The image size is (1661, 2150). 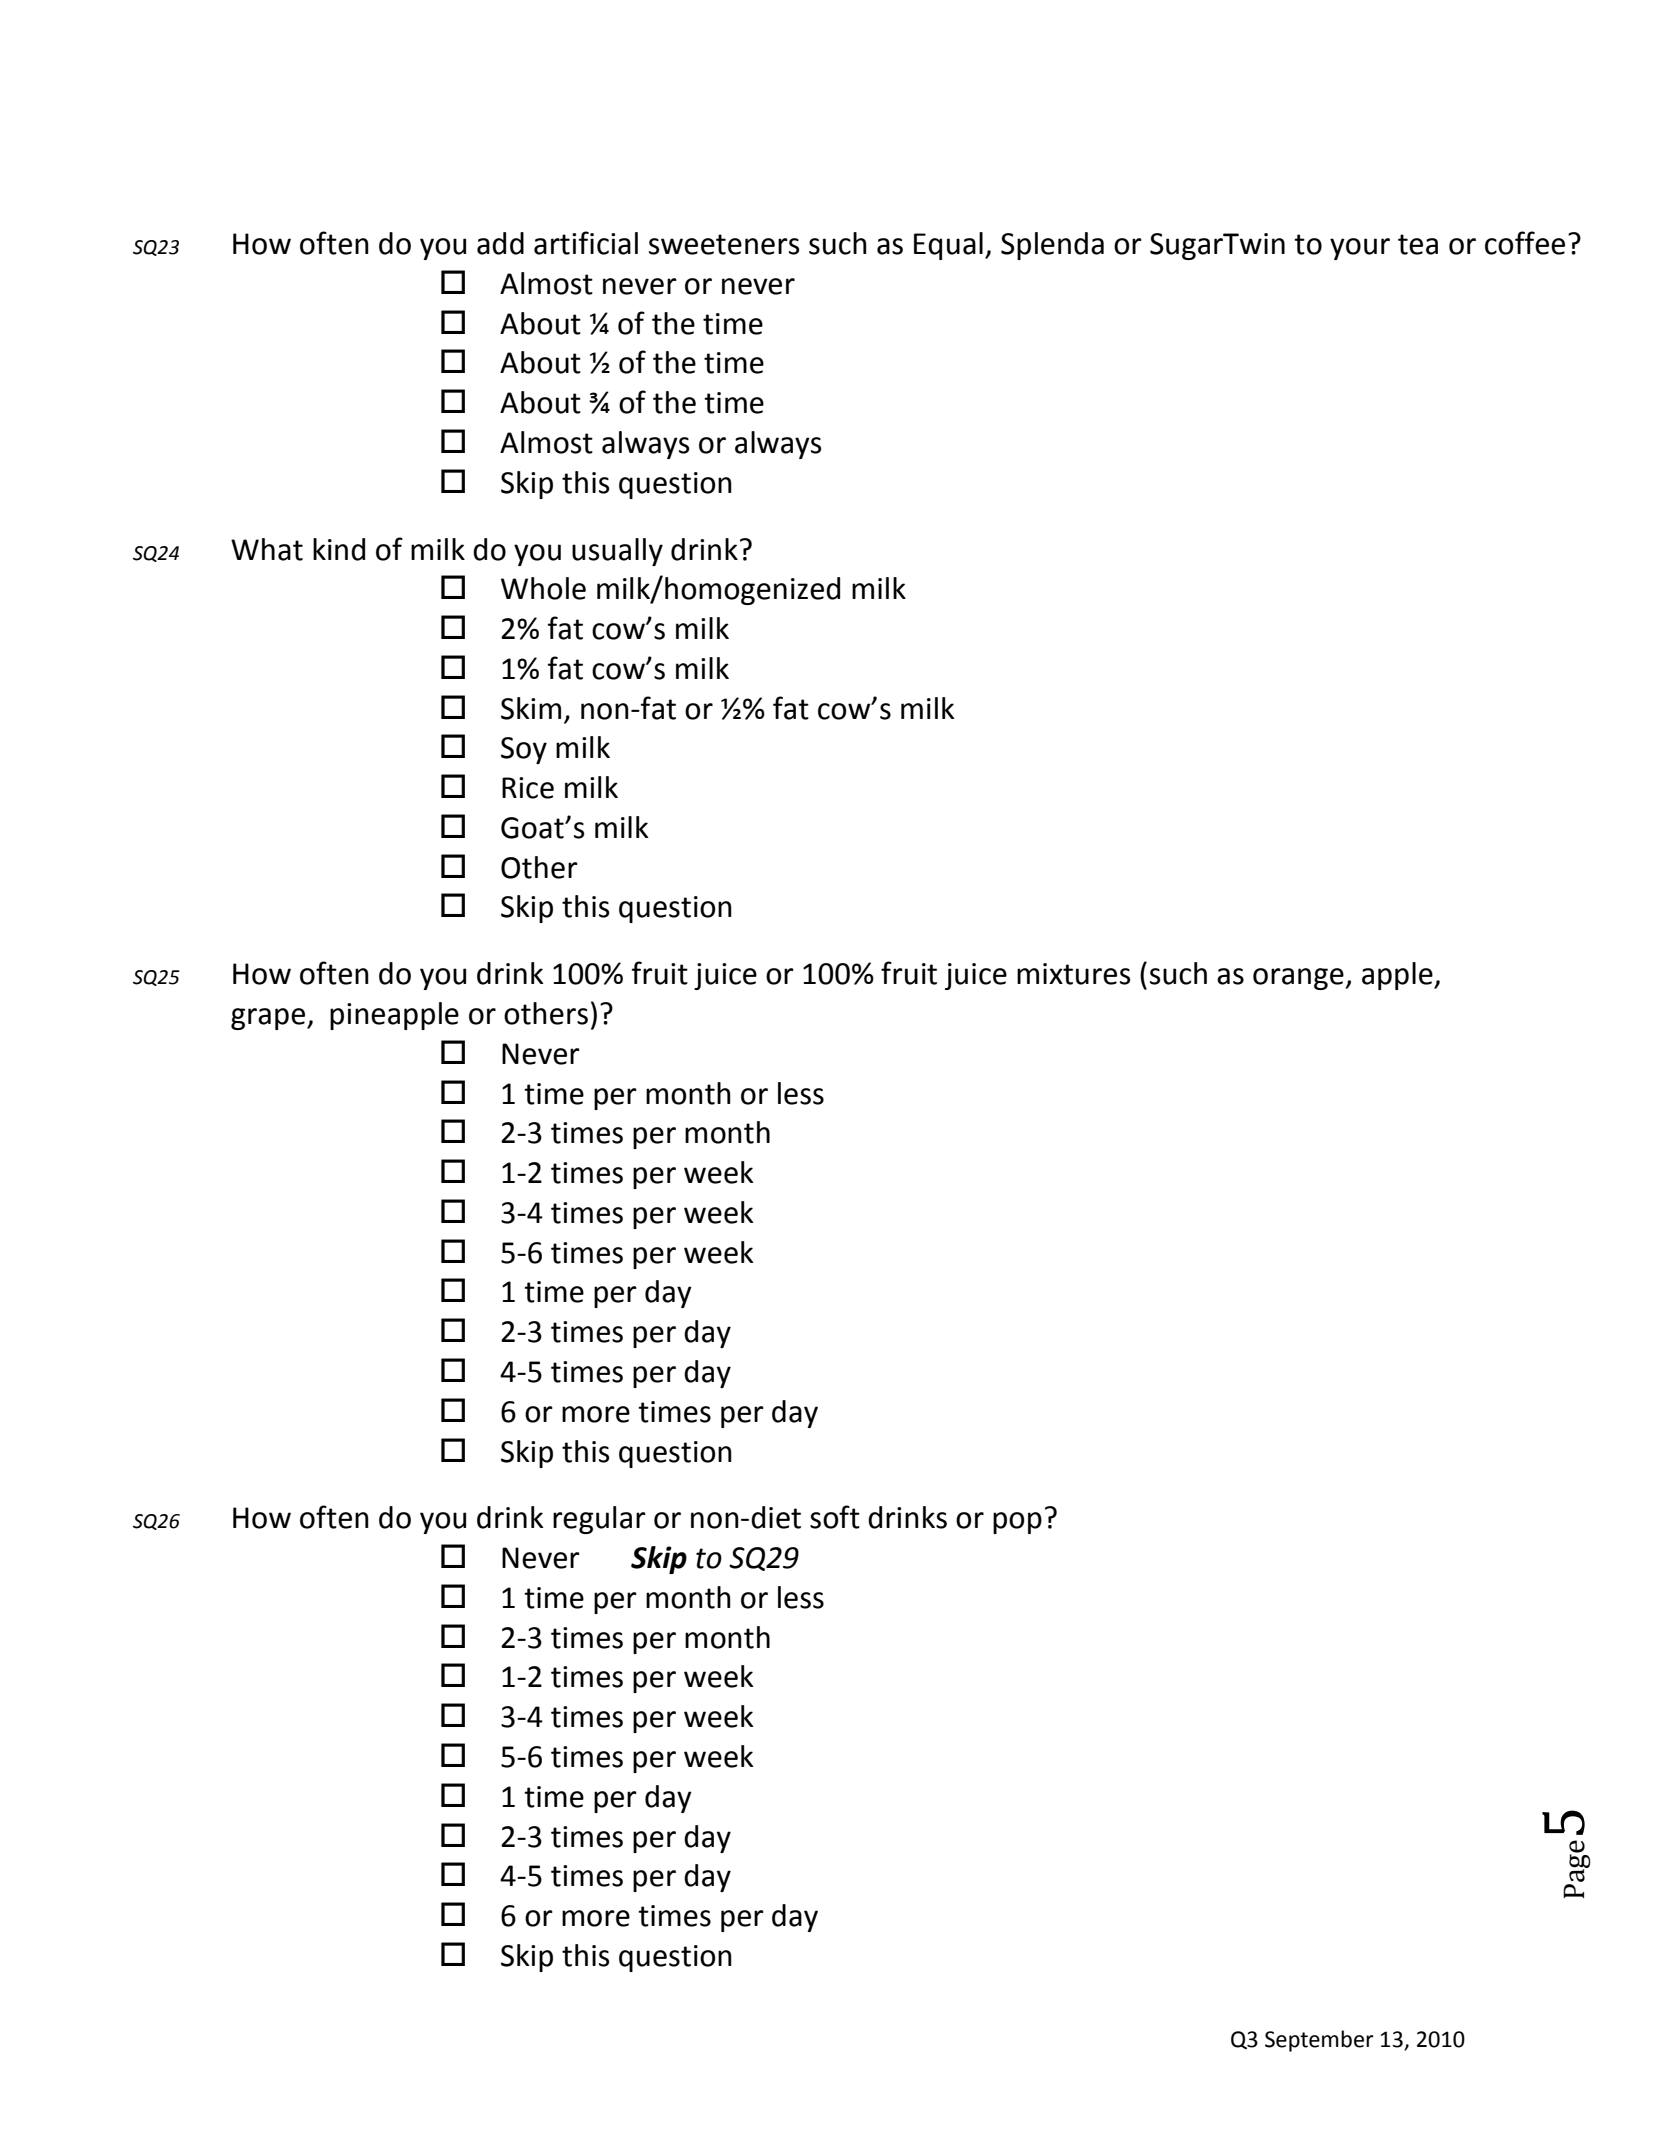 What do you see at coordinates (617, 552) in the screenshot?
I see `usually` at bounding box center [617, 552].
